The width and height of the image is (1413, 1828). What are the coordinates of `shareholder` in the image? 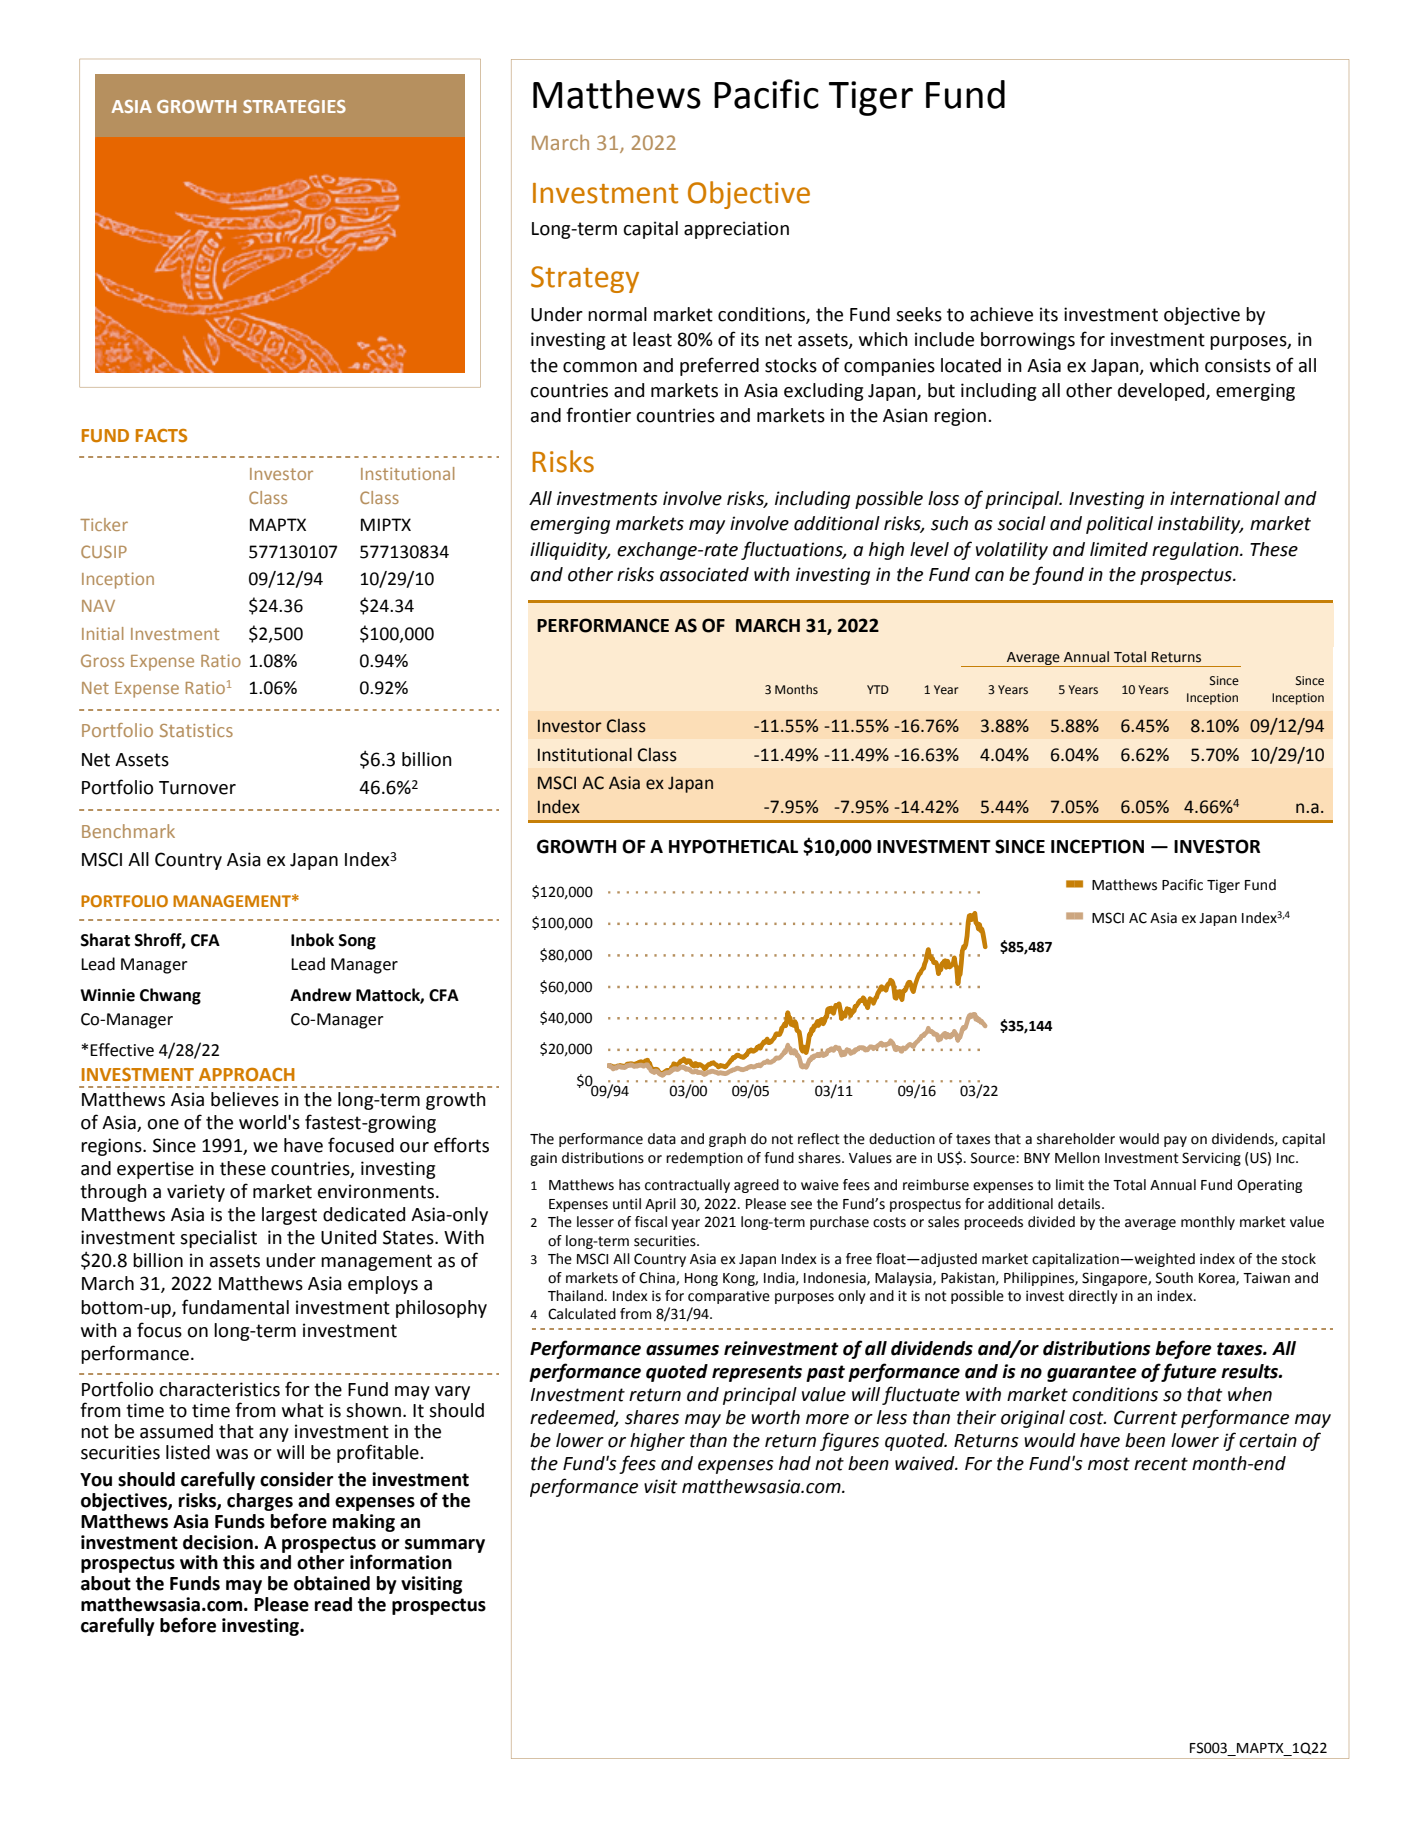 It's located at (1076, 1139).
